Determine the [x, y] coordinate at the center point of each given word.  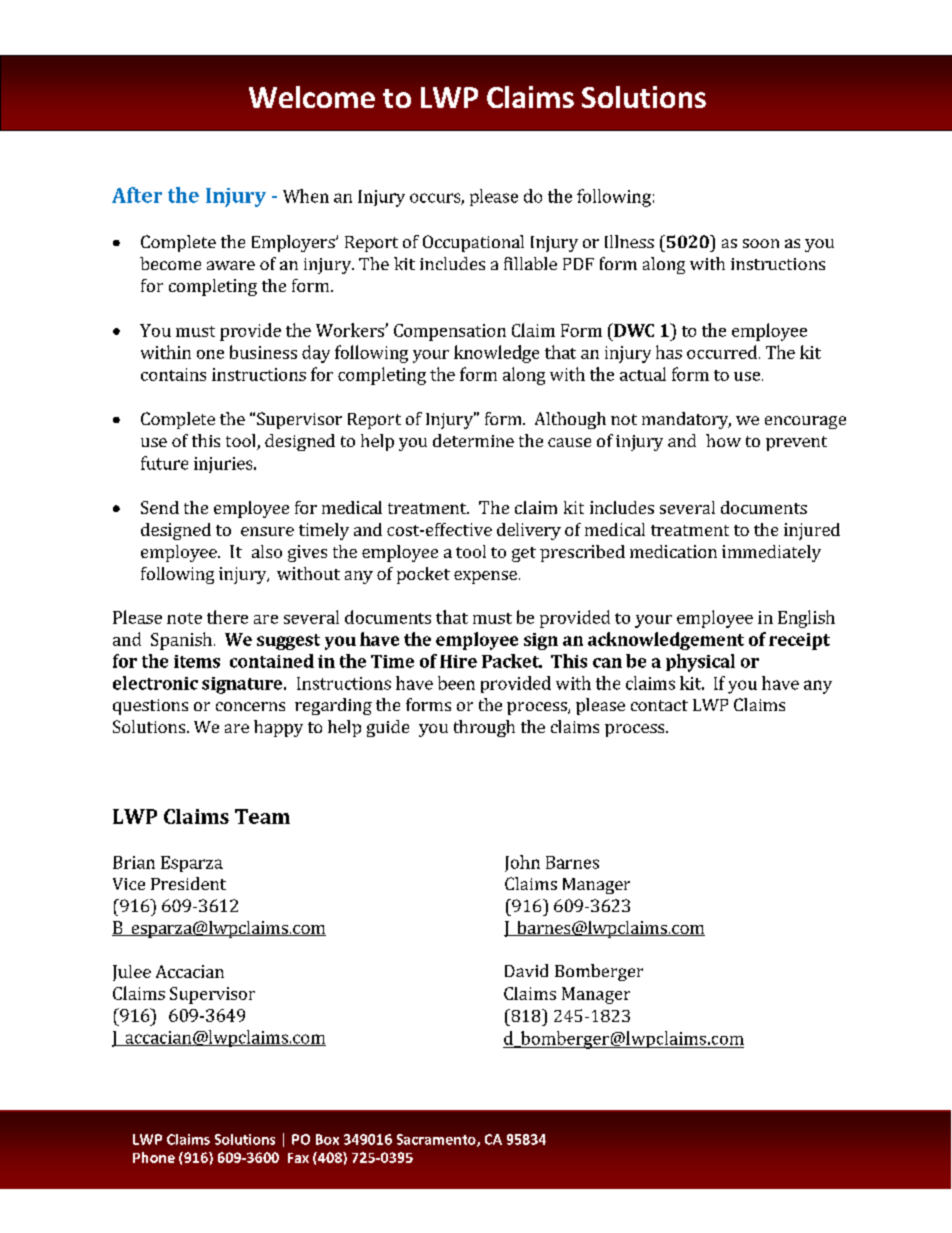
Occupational [473, 243]
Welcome [312, 97]
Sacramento [437, 1140]
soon [761, 243]
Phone [154, 1157]
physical [700, 663]
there [227, 617]
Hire [458, 661]
